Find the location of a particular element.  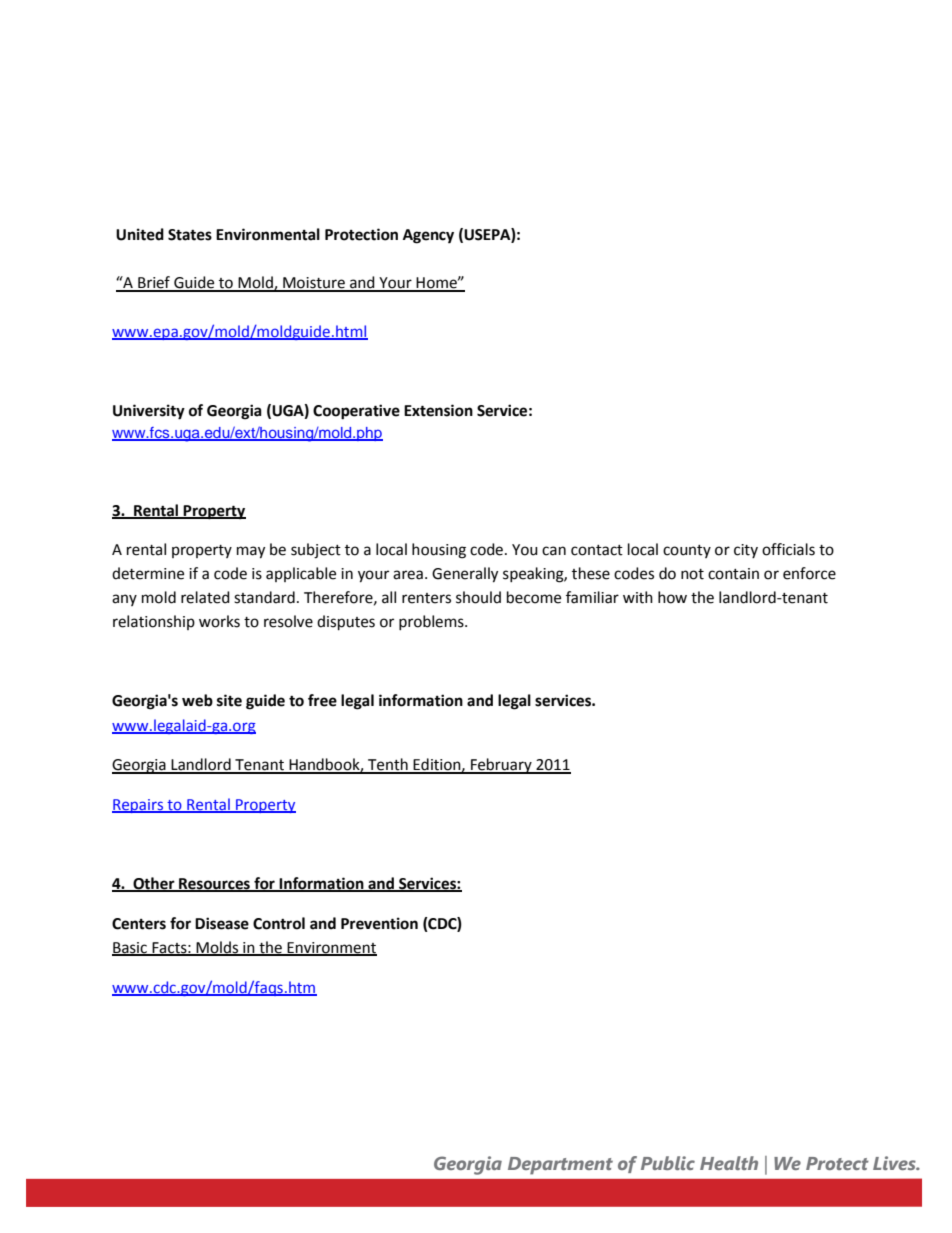

Basic is located at coordinates (130, 949).
